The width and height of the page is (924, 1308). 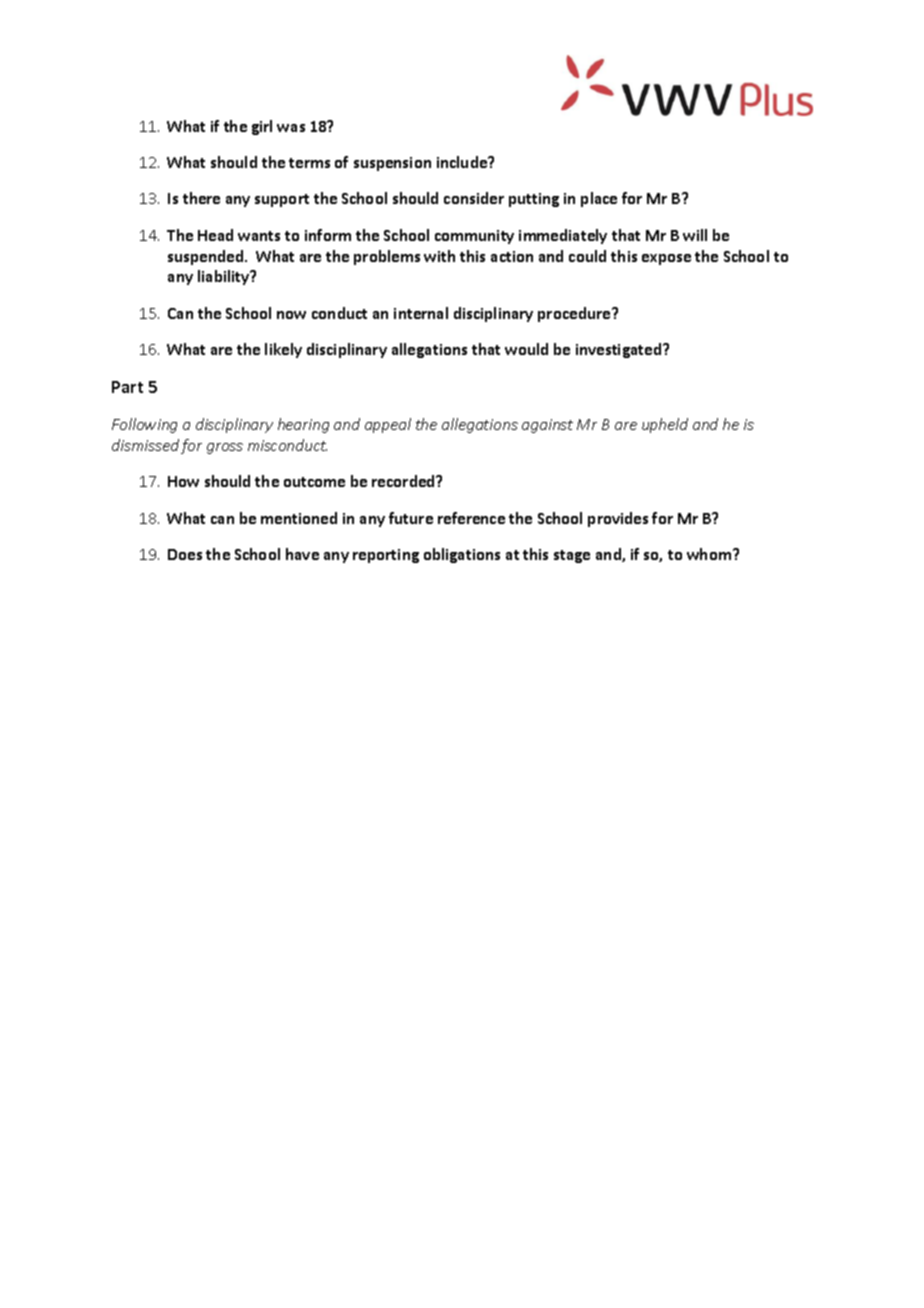 What do you see at coordinates (388, 425) in the page?
I see `appeal` at bounding box center [388, 425].
